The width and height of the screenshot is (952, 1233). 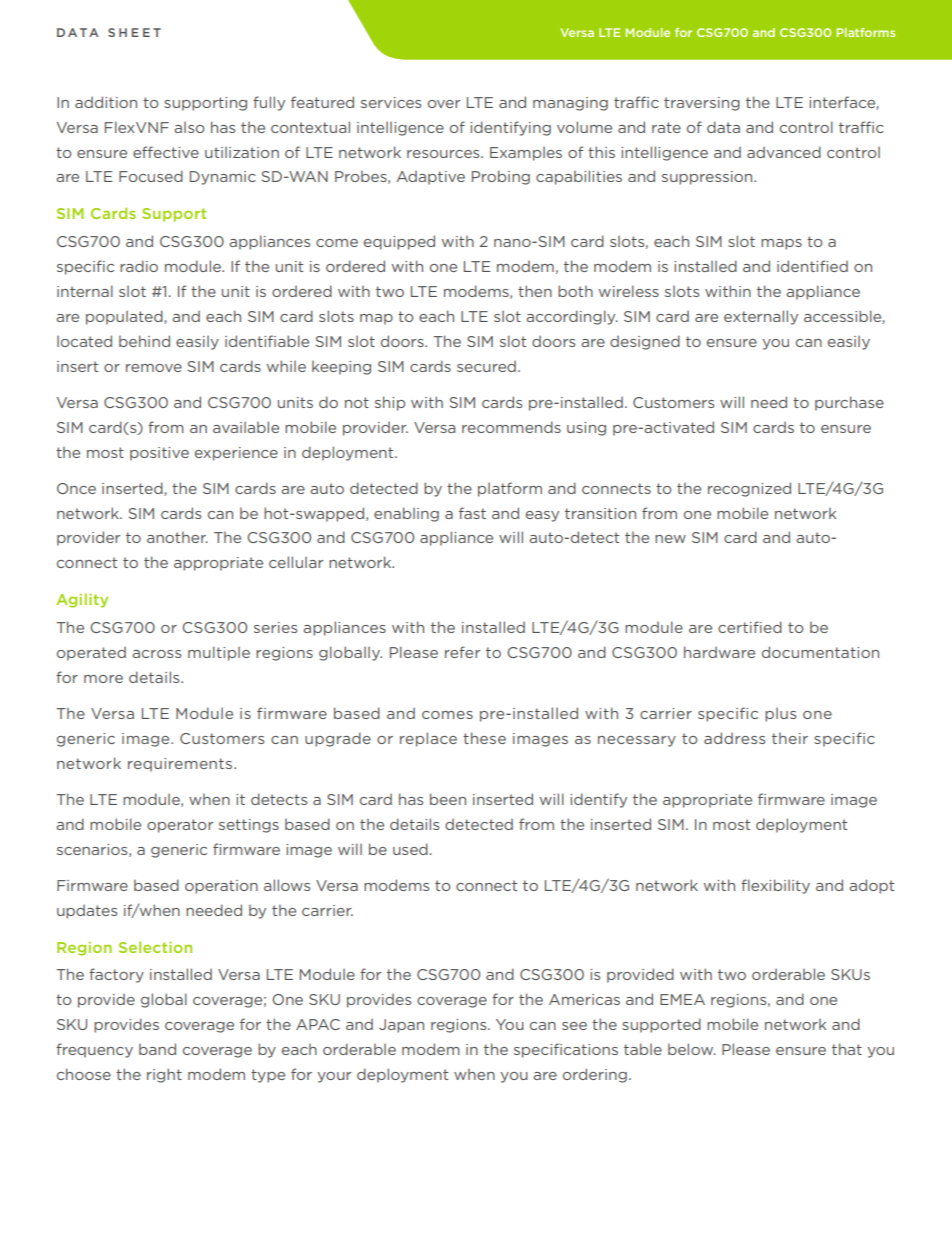 What do you see at coordinates (189, 127) in the screenshot?
I see `also` at bounding box center [189, 127].
